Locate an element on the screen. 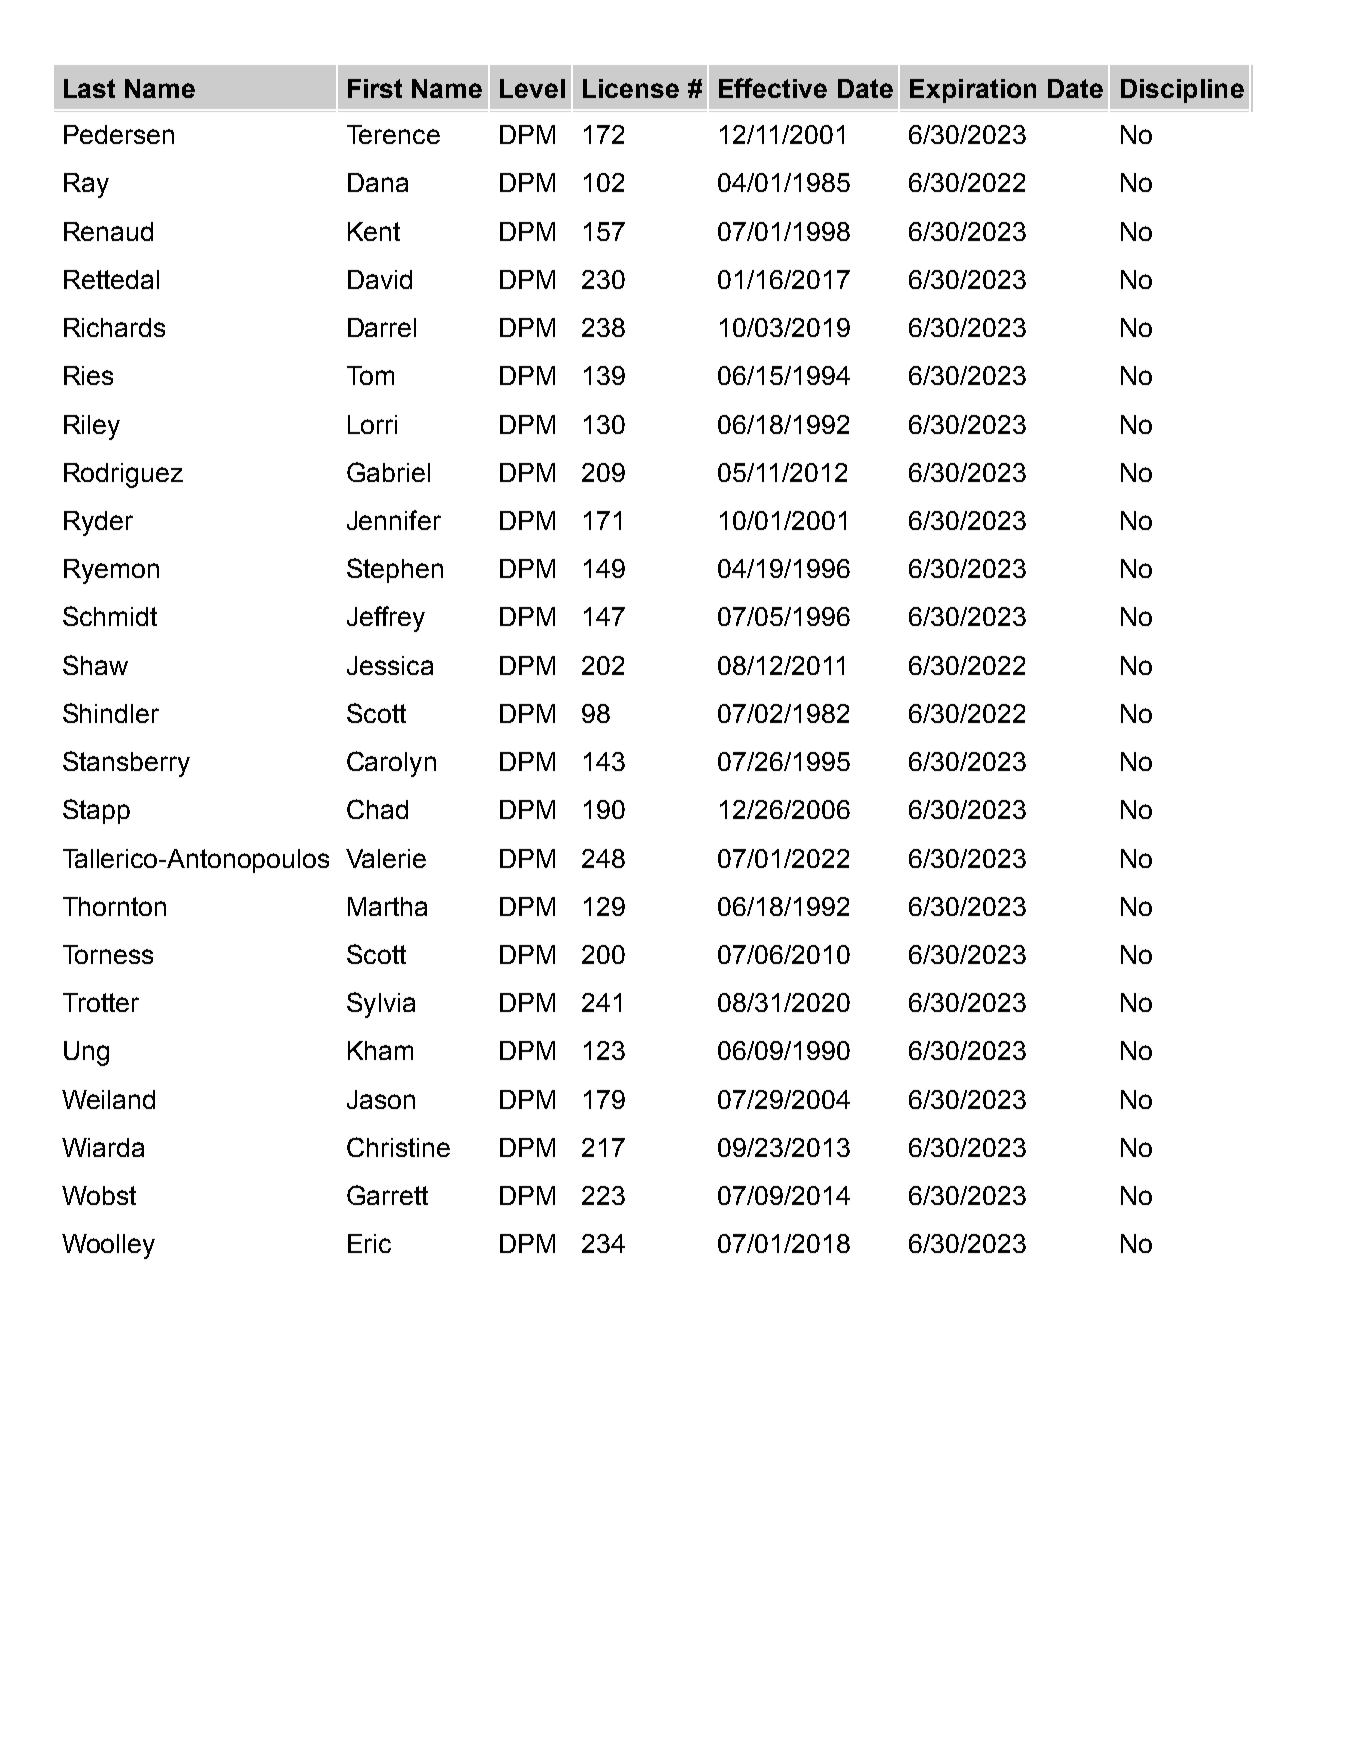 The height and width of the screenshot is (1756, 1357). Carolyn is located at coordinates (391, 764).
